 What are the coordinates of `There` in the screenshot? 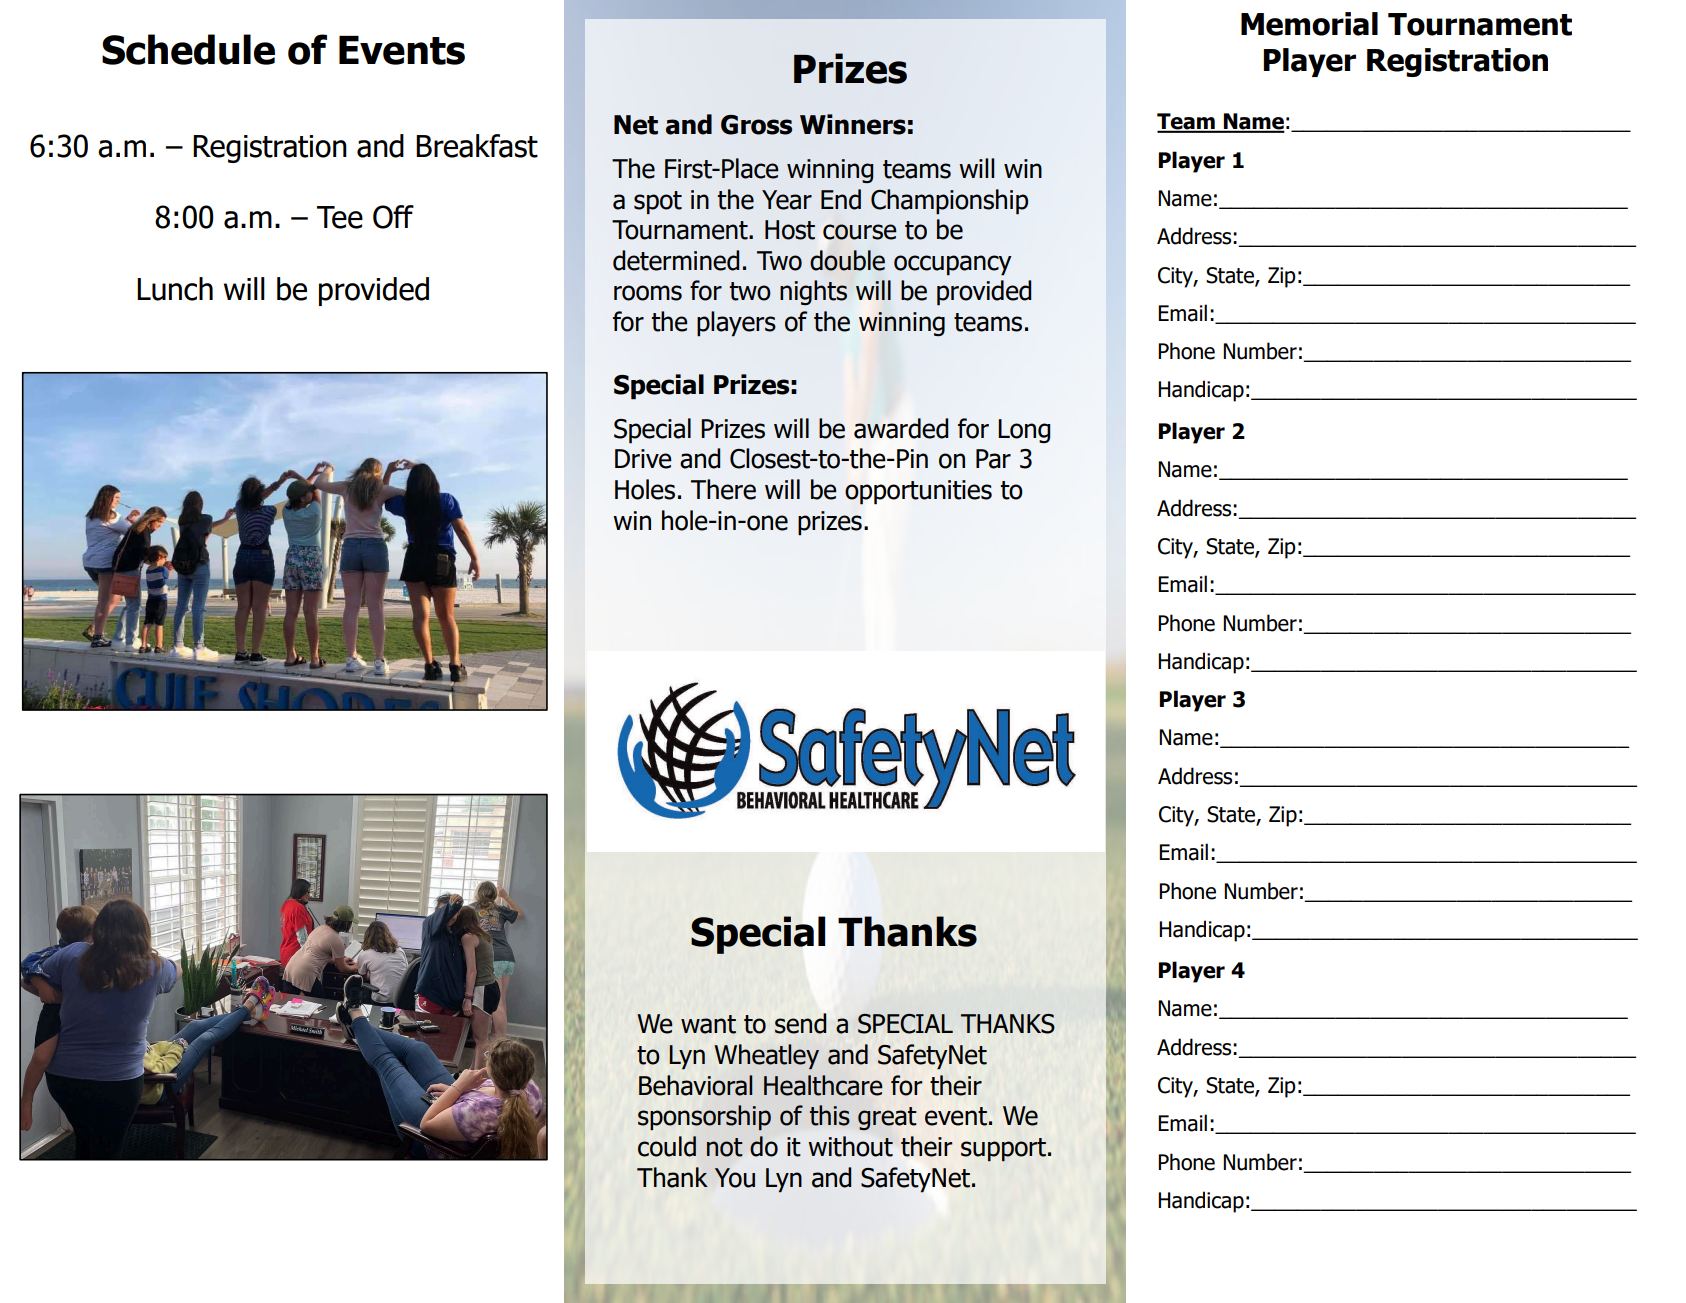 It's located at (723, 489).
